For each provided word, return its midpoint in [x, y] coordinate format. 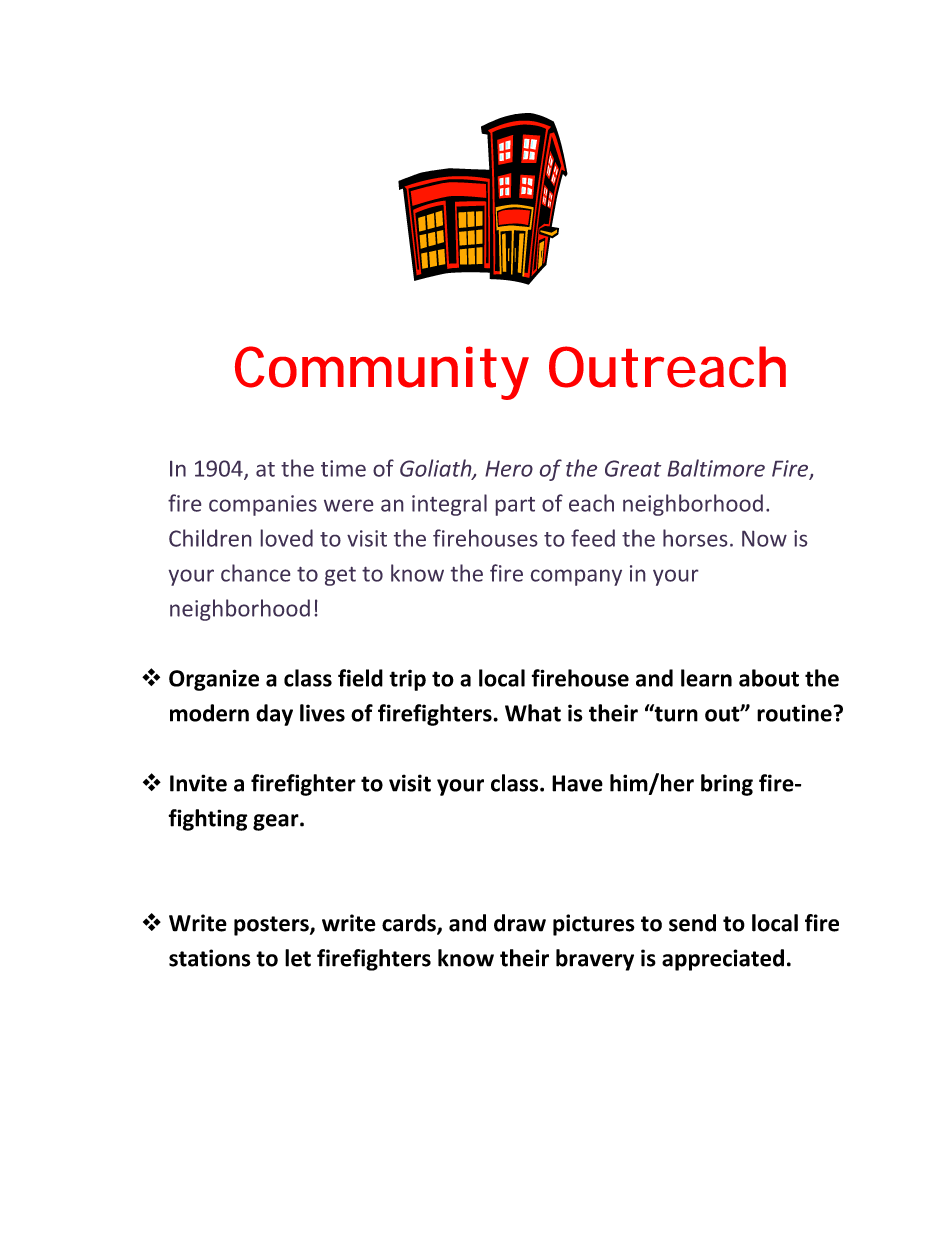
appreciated [723, 960]
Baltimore [716, 468]
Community [382, 373]
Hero [509, 469]
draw [520, 923]
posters [272, 926]
